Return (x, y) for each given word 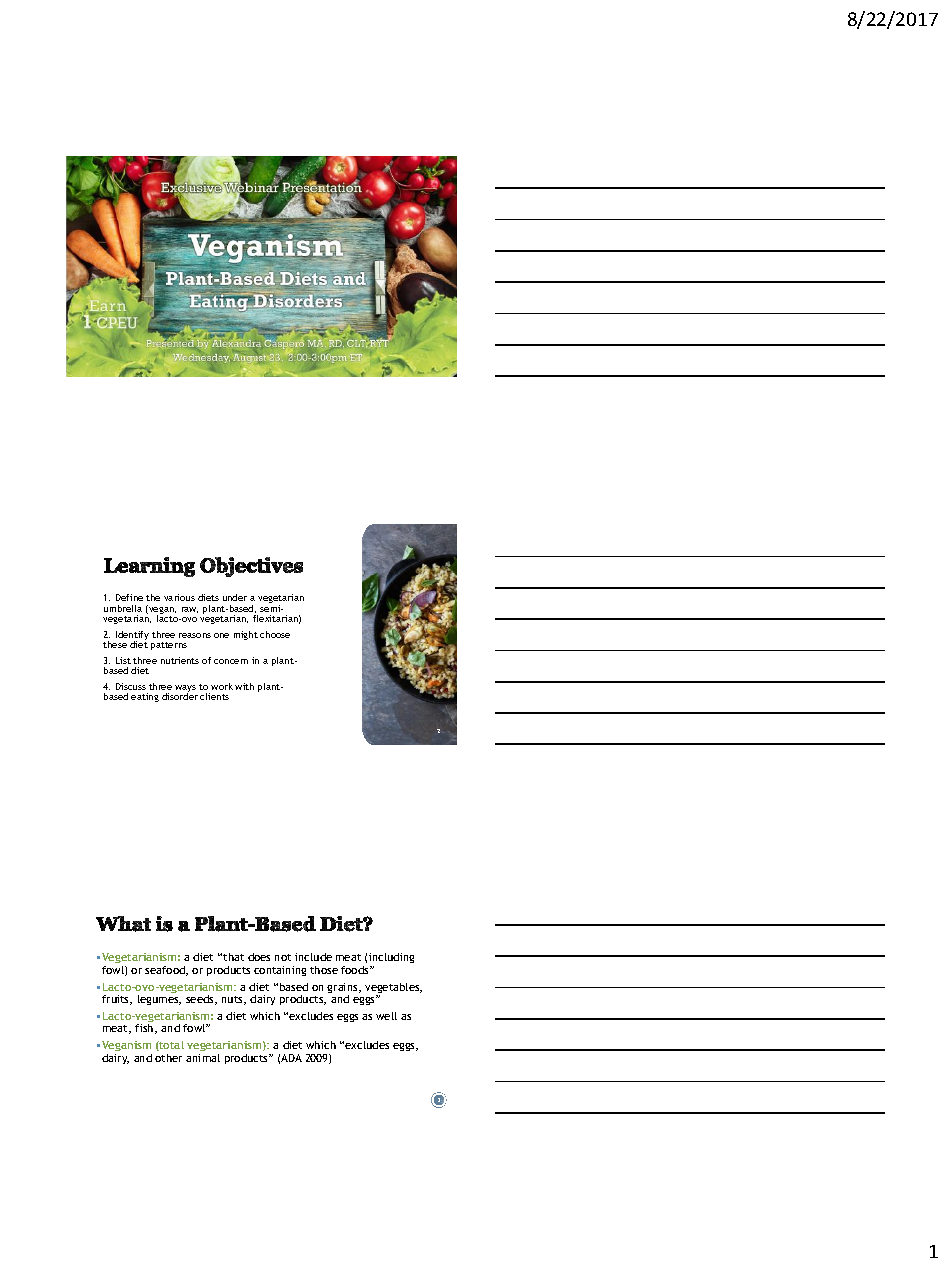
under (235, 597)
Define (129, 597)
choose (275, 634)
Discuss (131, 686)
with (244, 686)
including (391, 960)
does (259, 957)
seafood (166, 971)
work (222, 686)
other (168, 1058)
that (233, 957)
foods (356, 970)
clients (214, 696)
